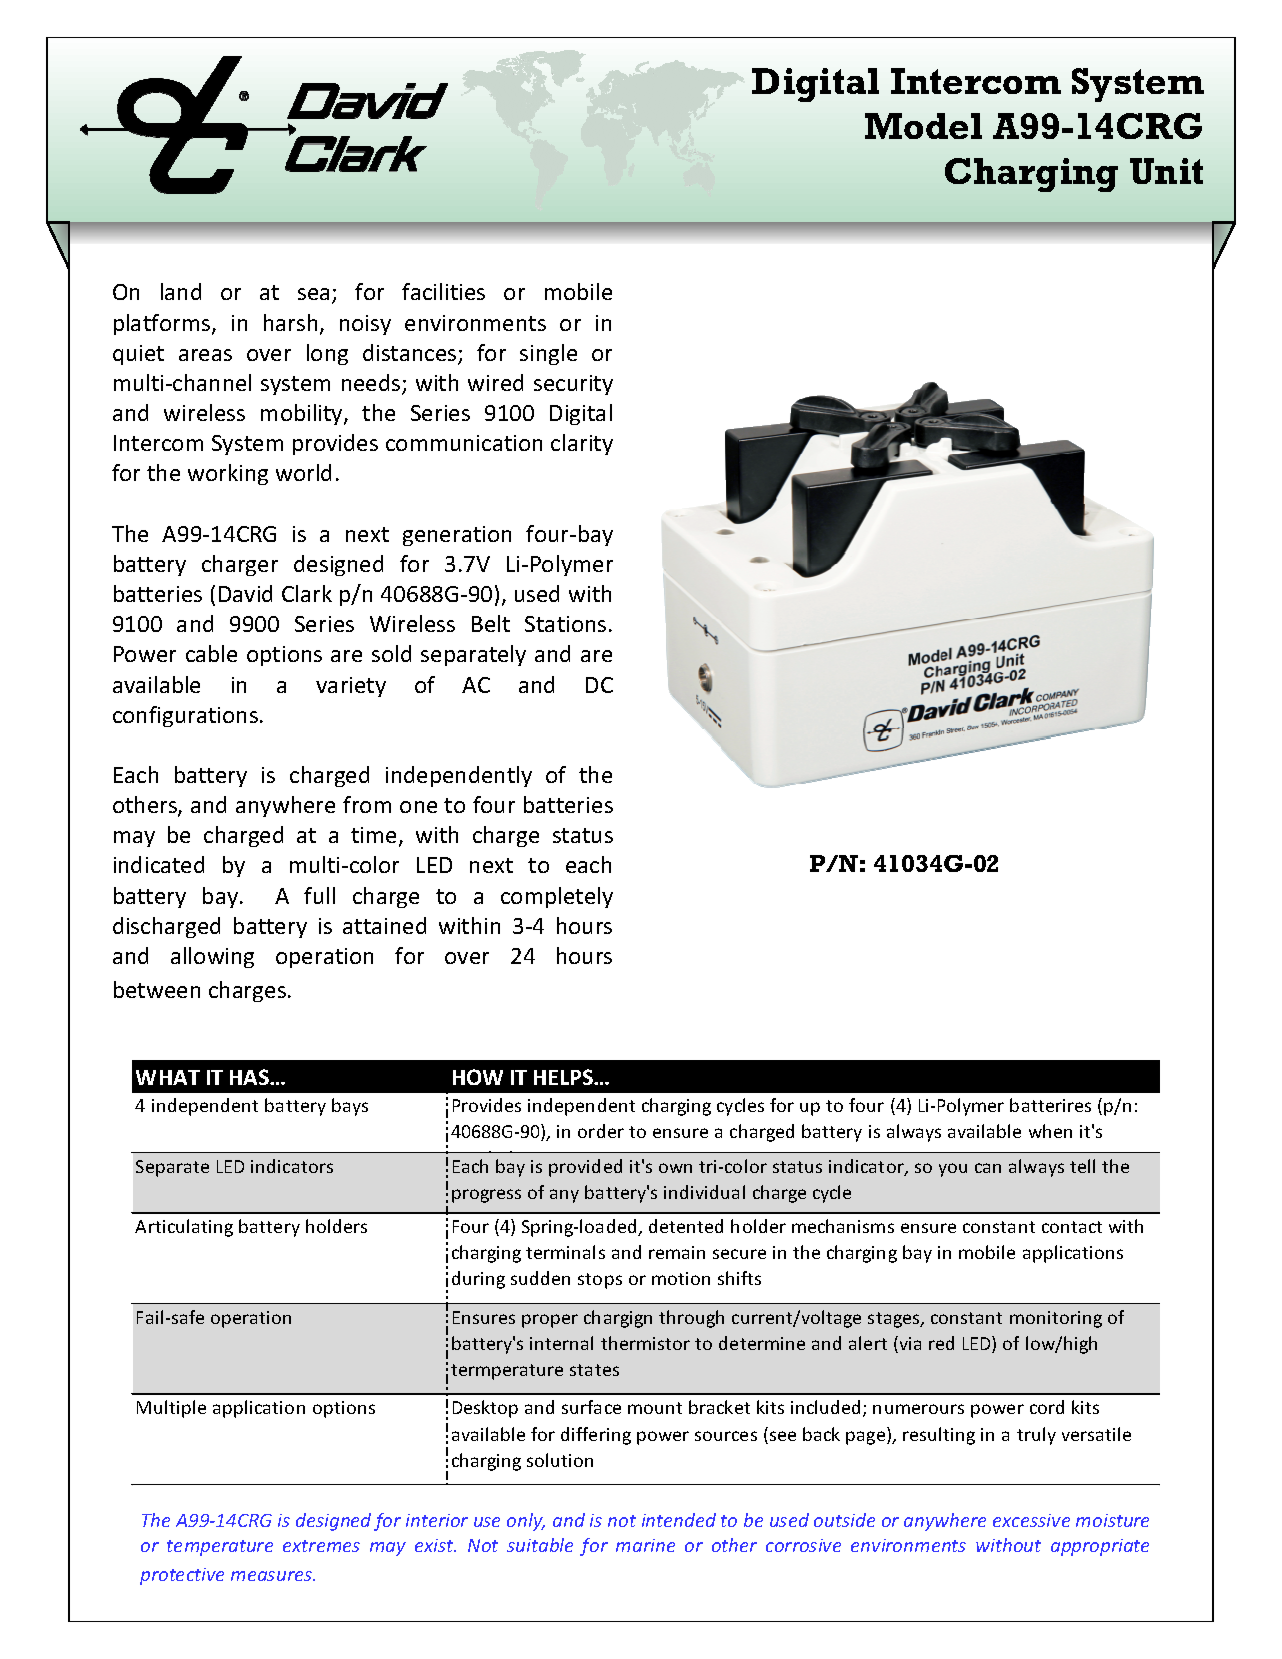 This screenshot has width=1282, height=1659. I want to click on facilities, so click(443, 291).
